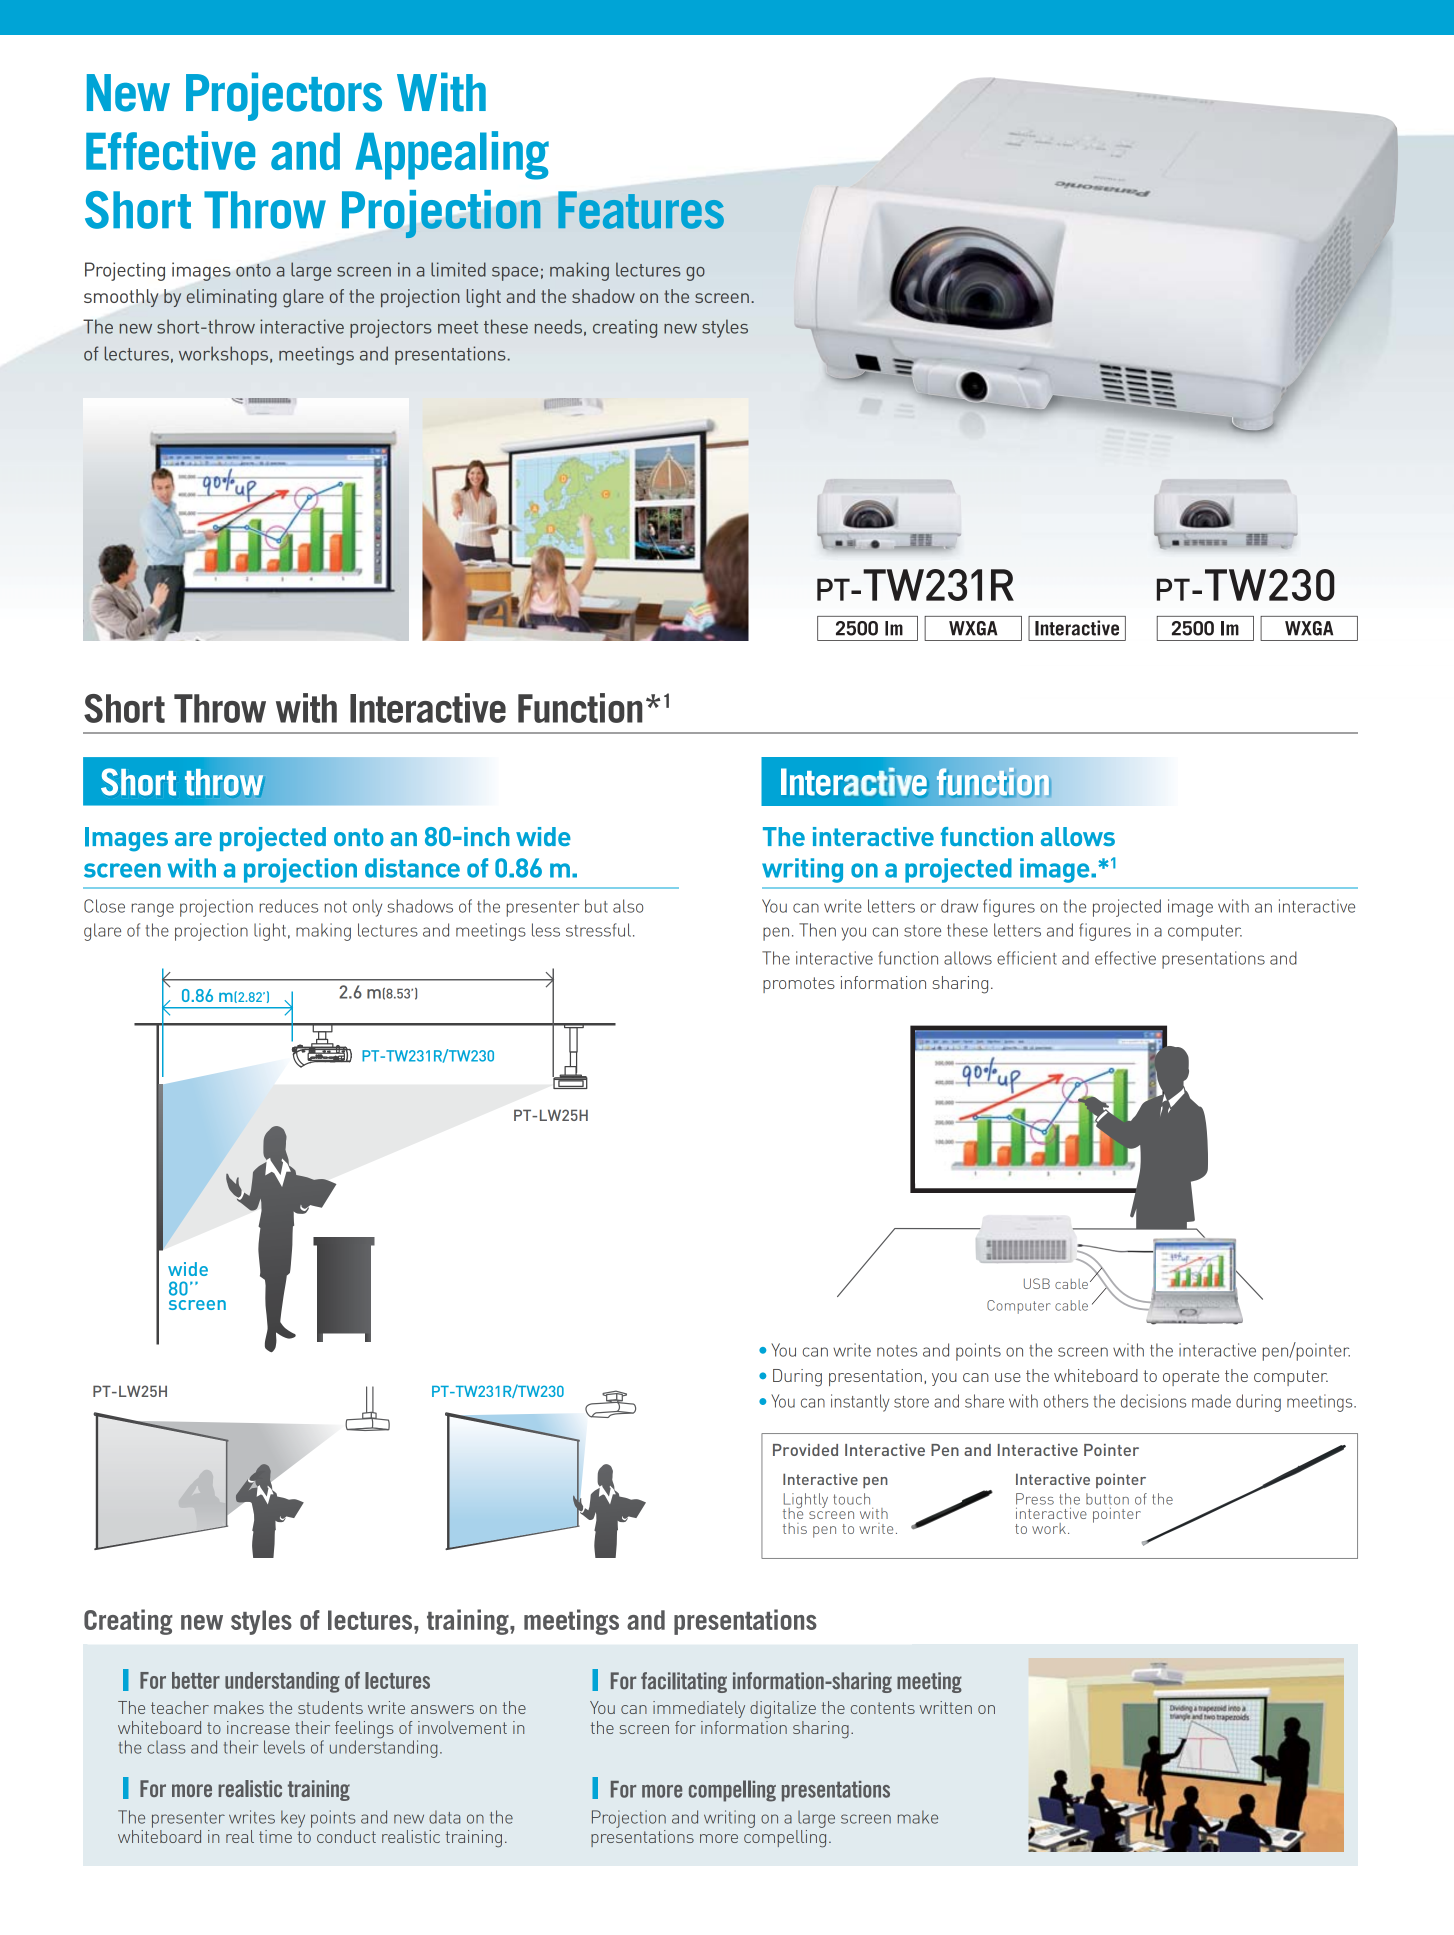  I want to click on creating, so click(625, 328).
